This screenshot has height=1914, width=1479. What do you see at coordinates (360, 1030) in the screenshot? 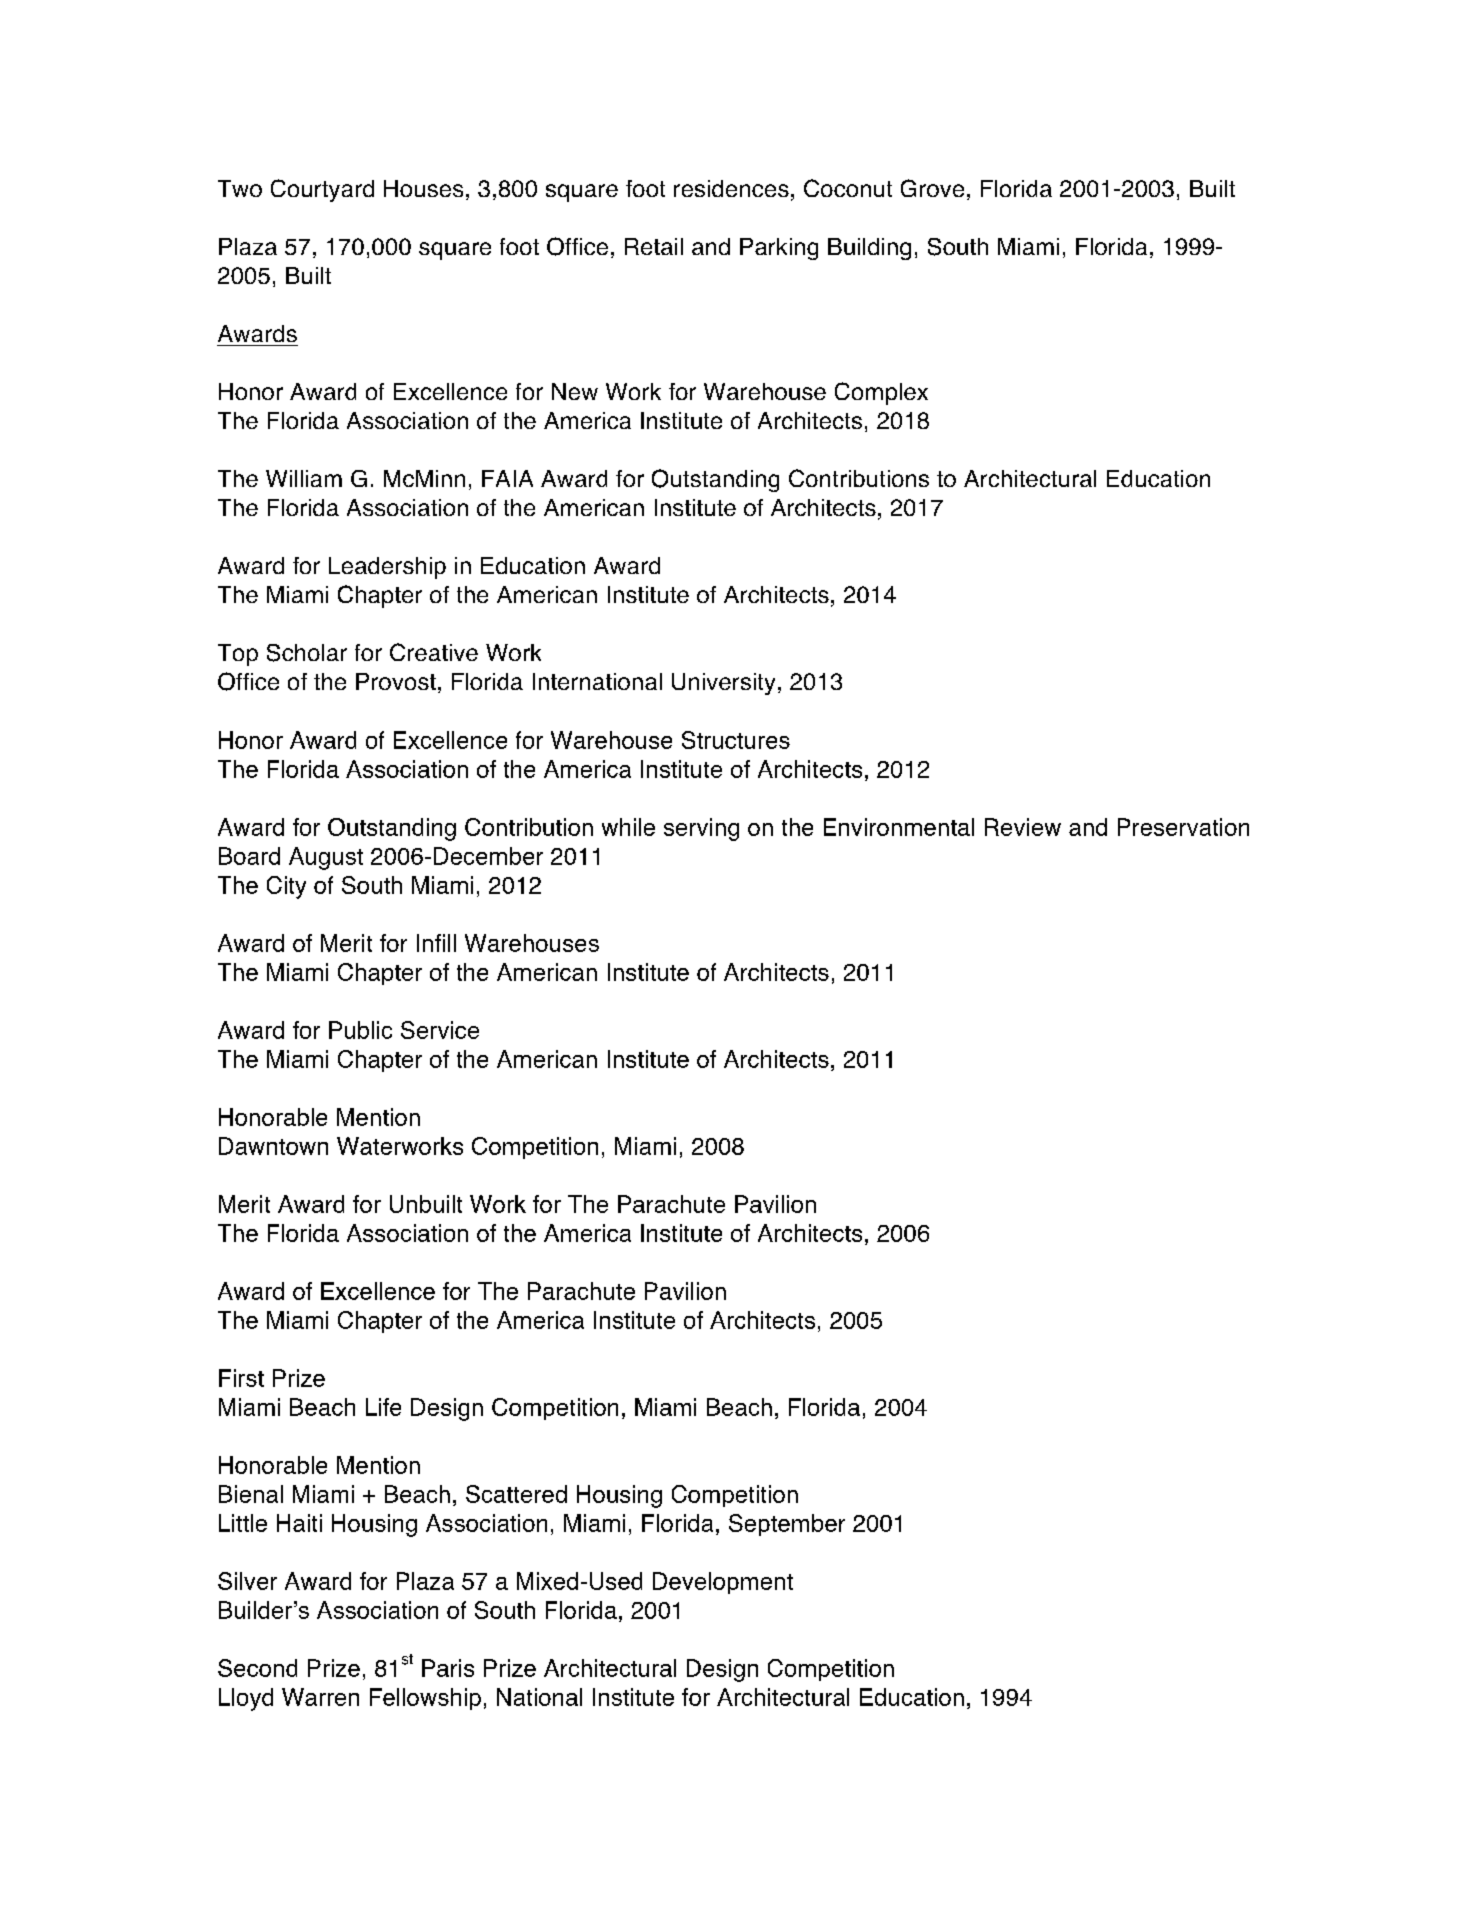
I see `Public` at bounding box center [360, 1030].
